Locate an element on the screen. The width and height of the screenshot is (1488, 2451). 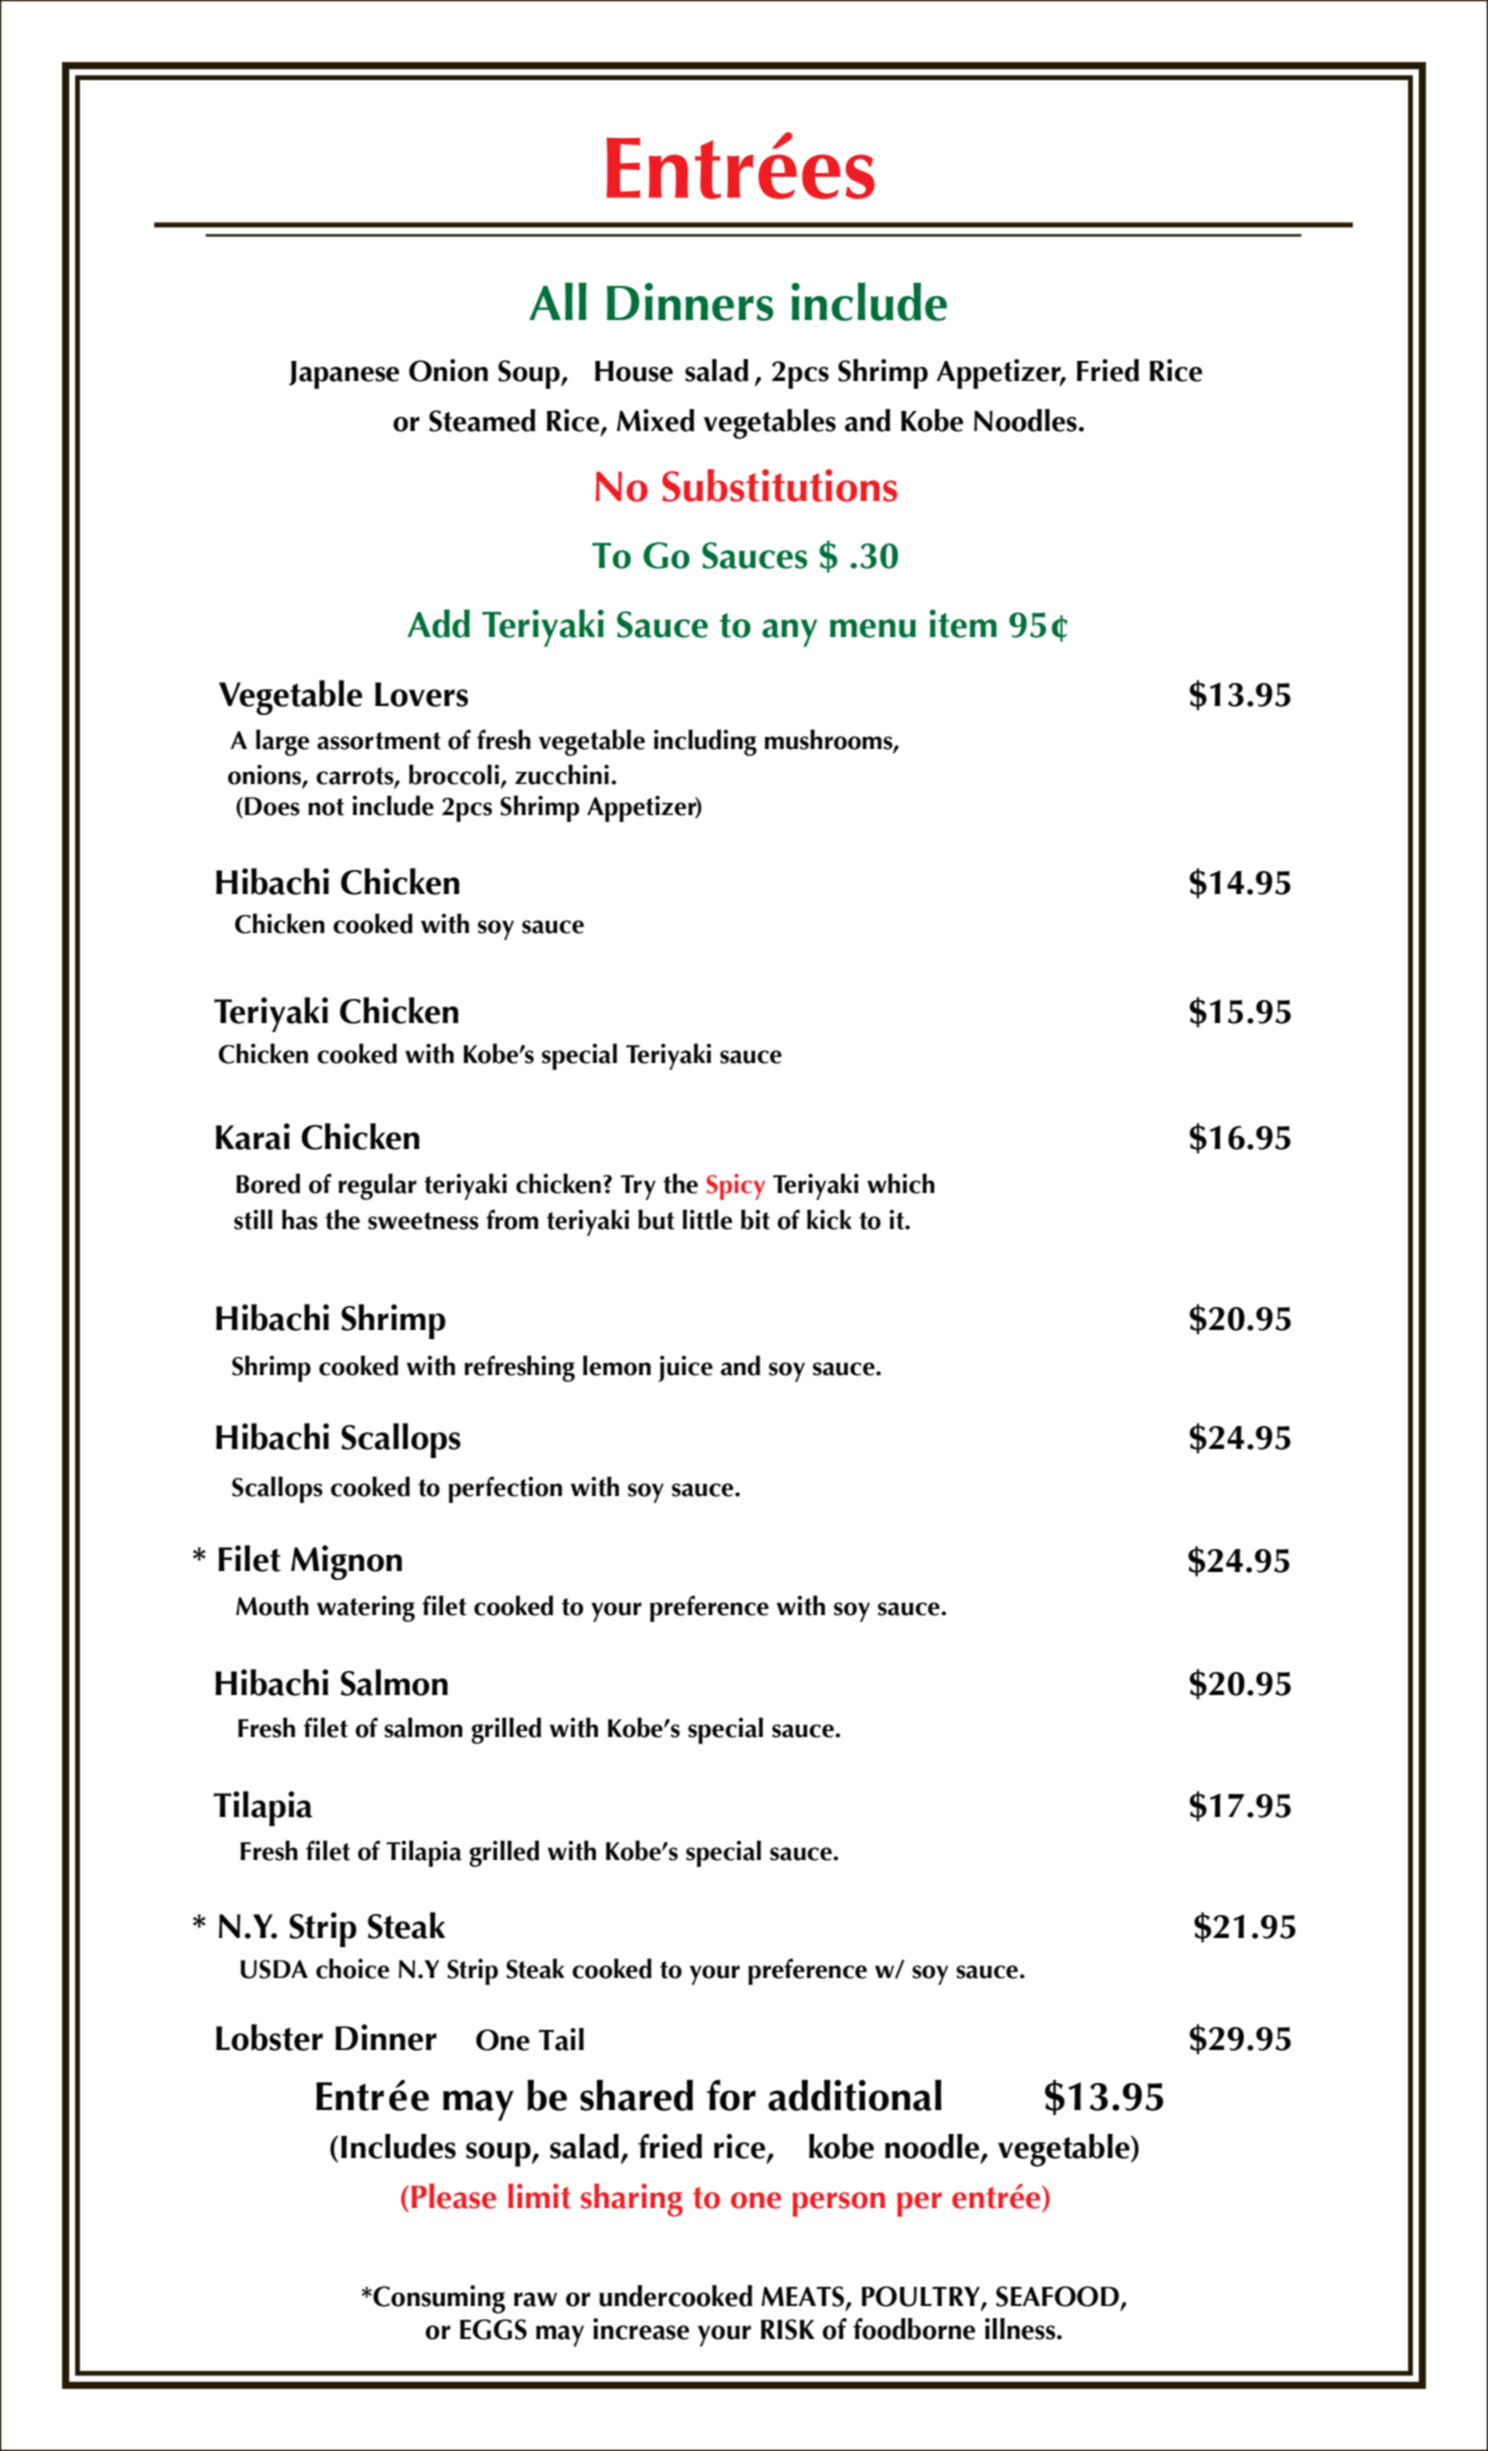
has is located at coordinates (300, 1219).
